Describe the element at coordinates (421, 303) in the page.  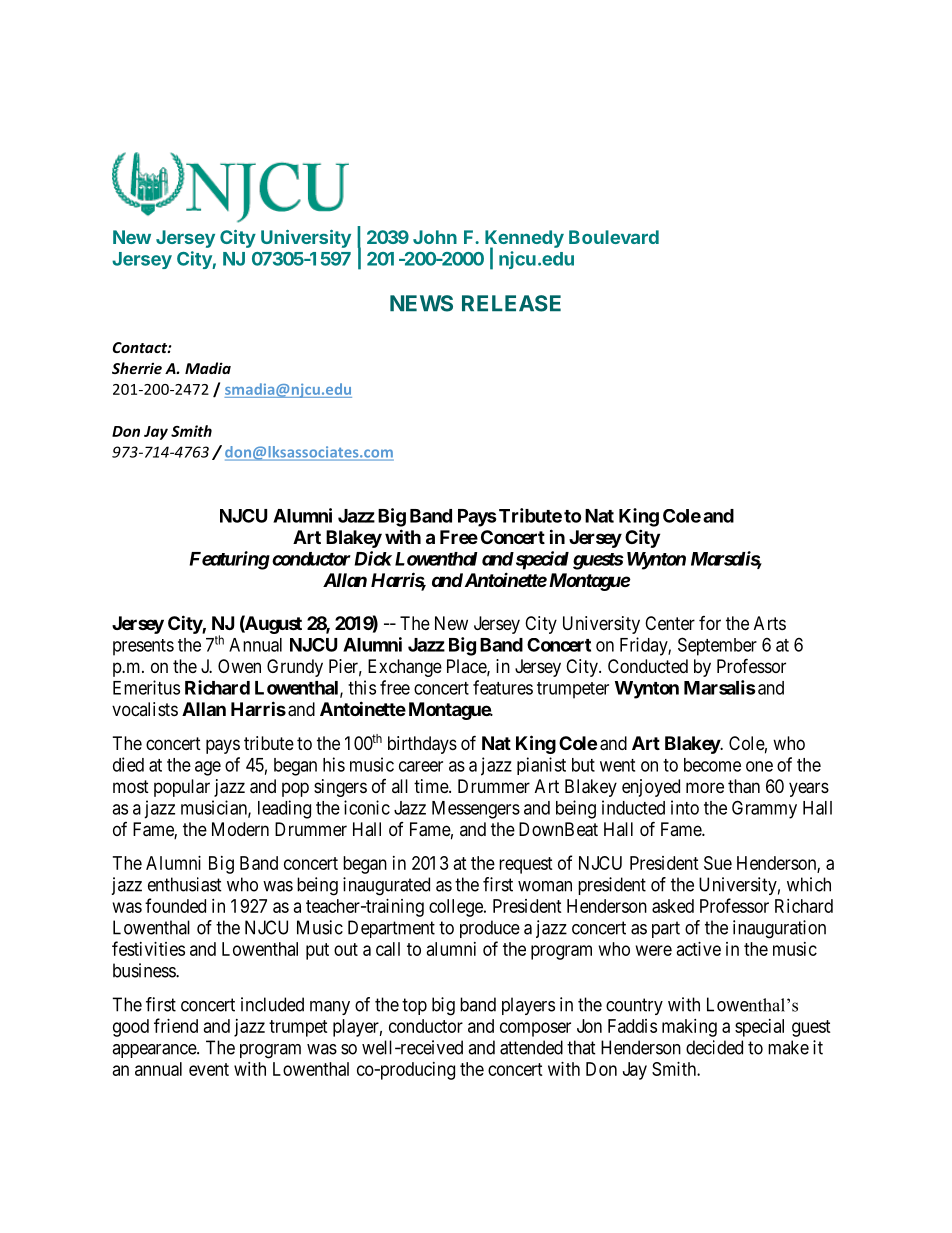
I see `NEWS` at that location.
